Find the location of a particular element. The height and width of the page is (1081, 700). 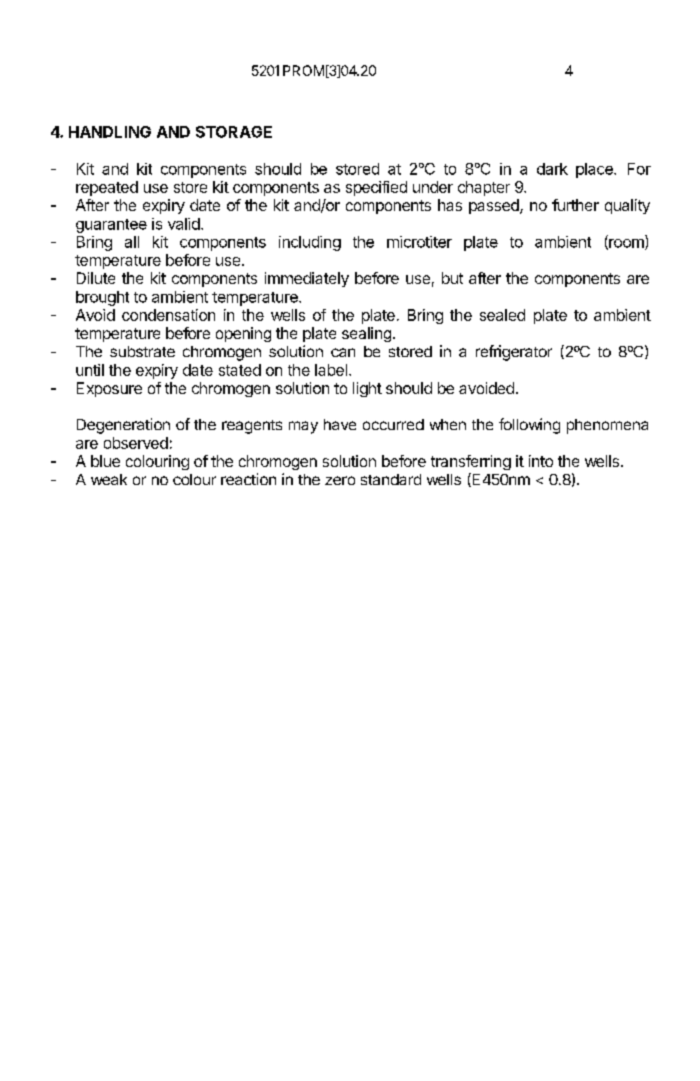

Exposure is located at coordinates (109, 389).
